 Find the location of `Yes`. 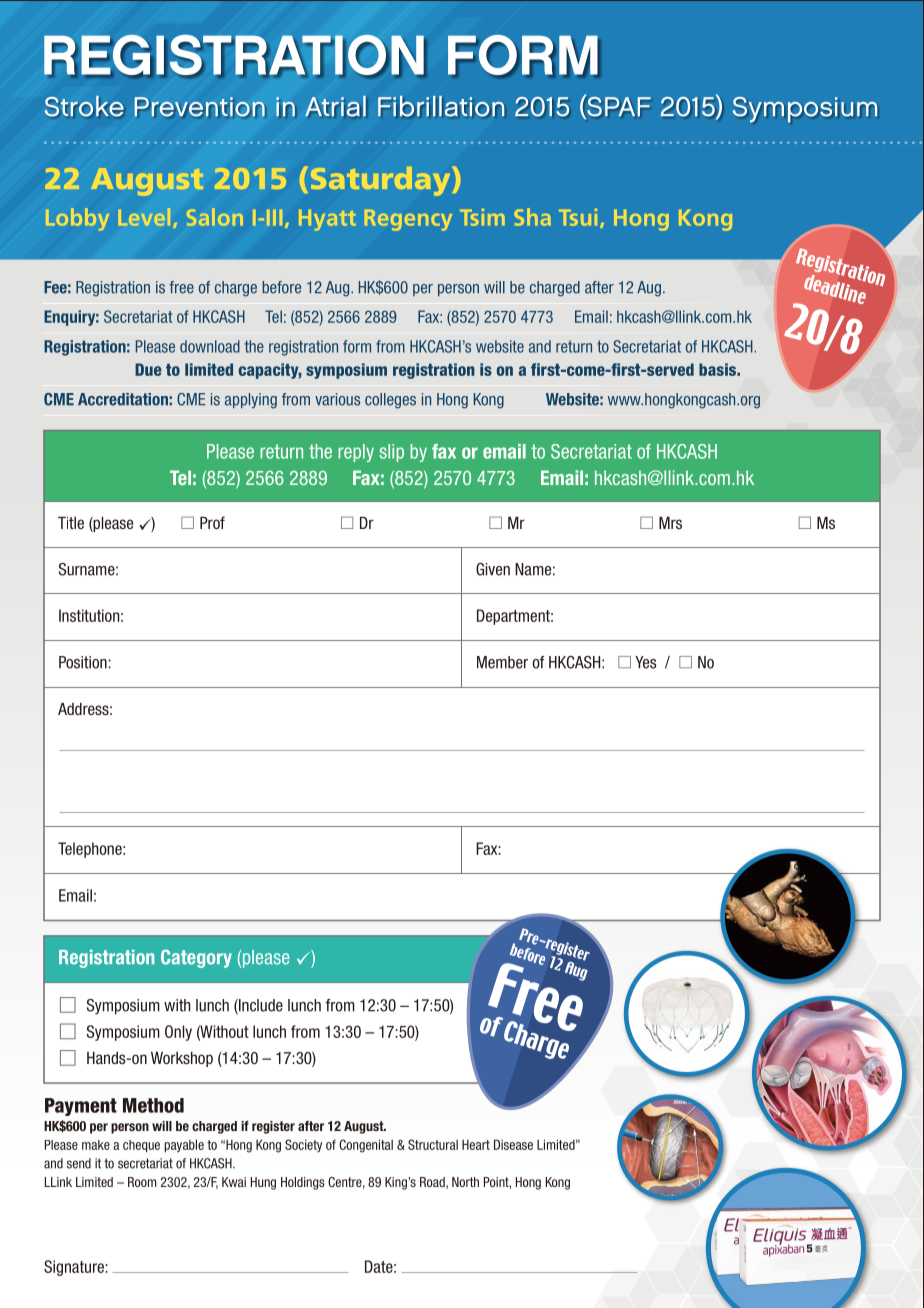

Yes is located at coordinates (646, 662).
